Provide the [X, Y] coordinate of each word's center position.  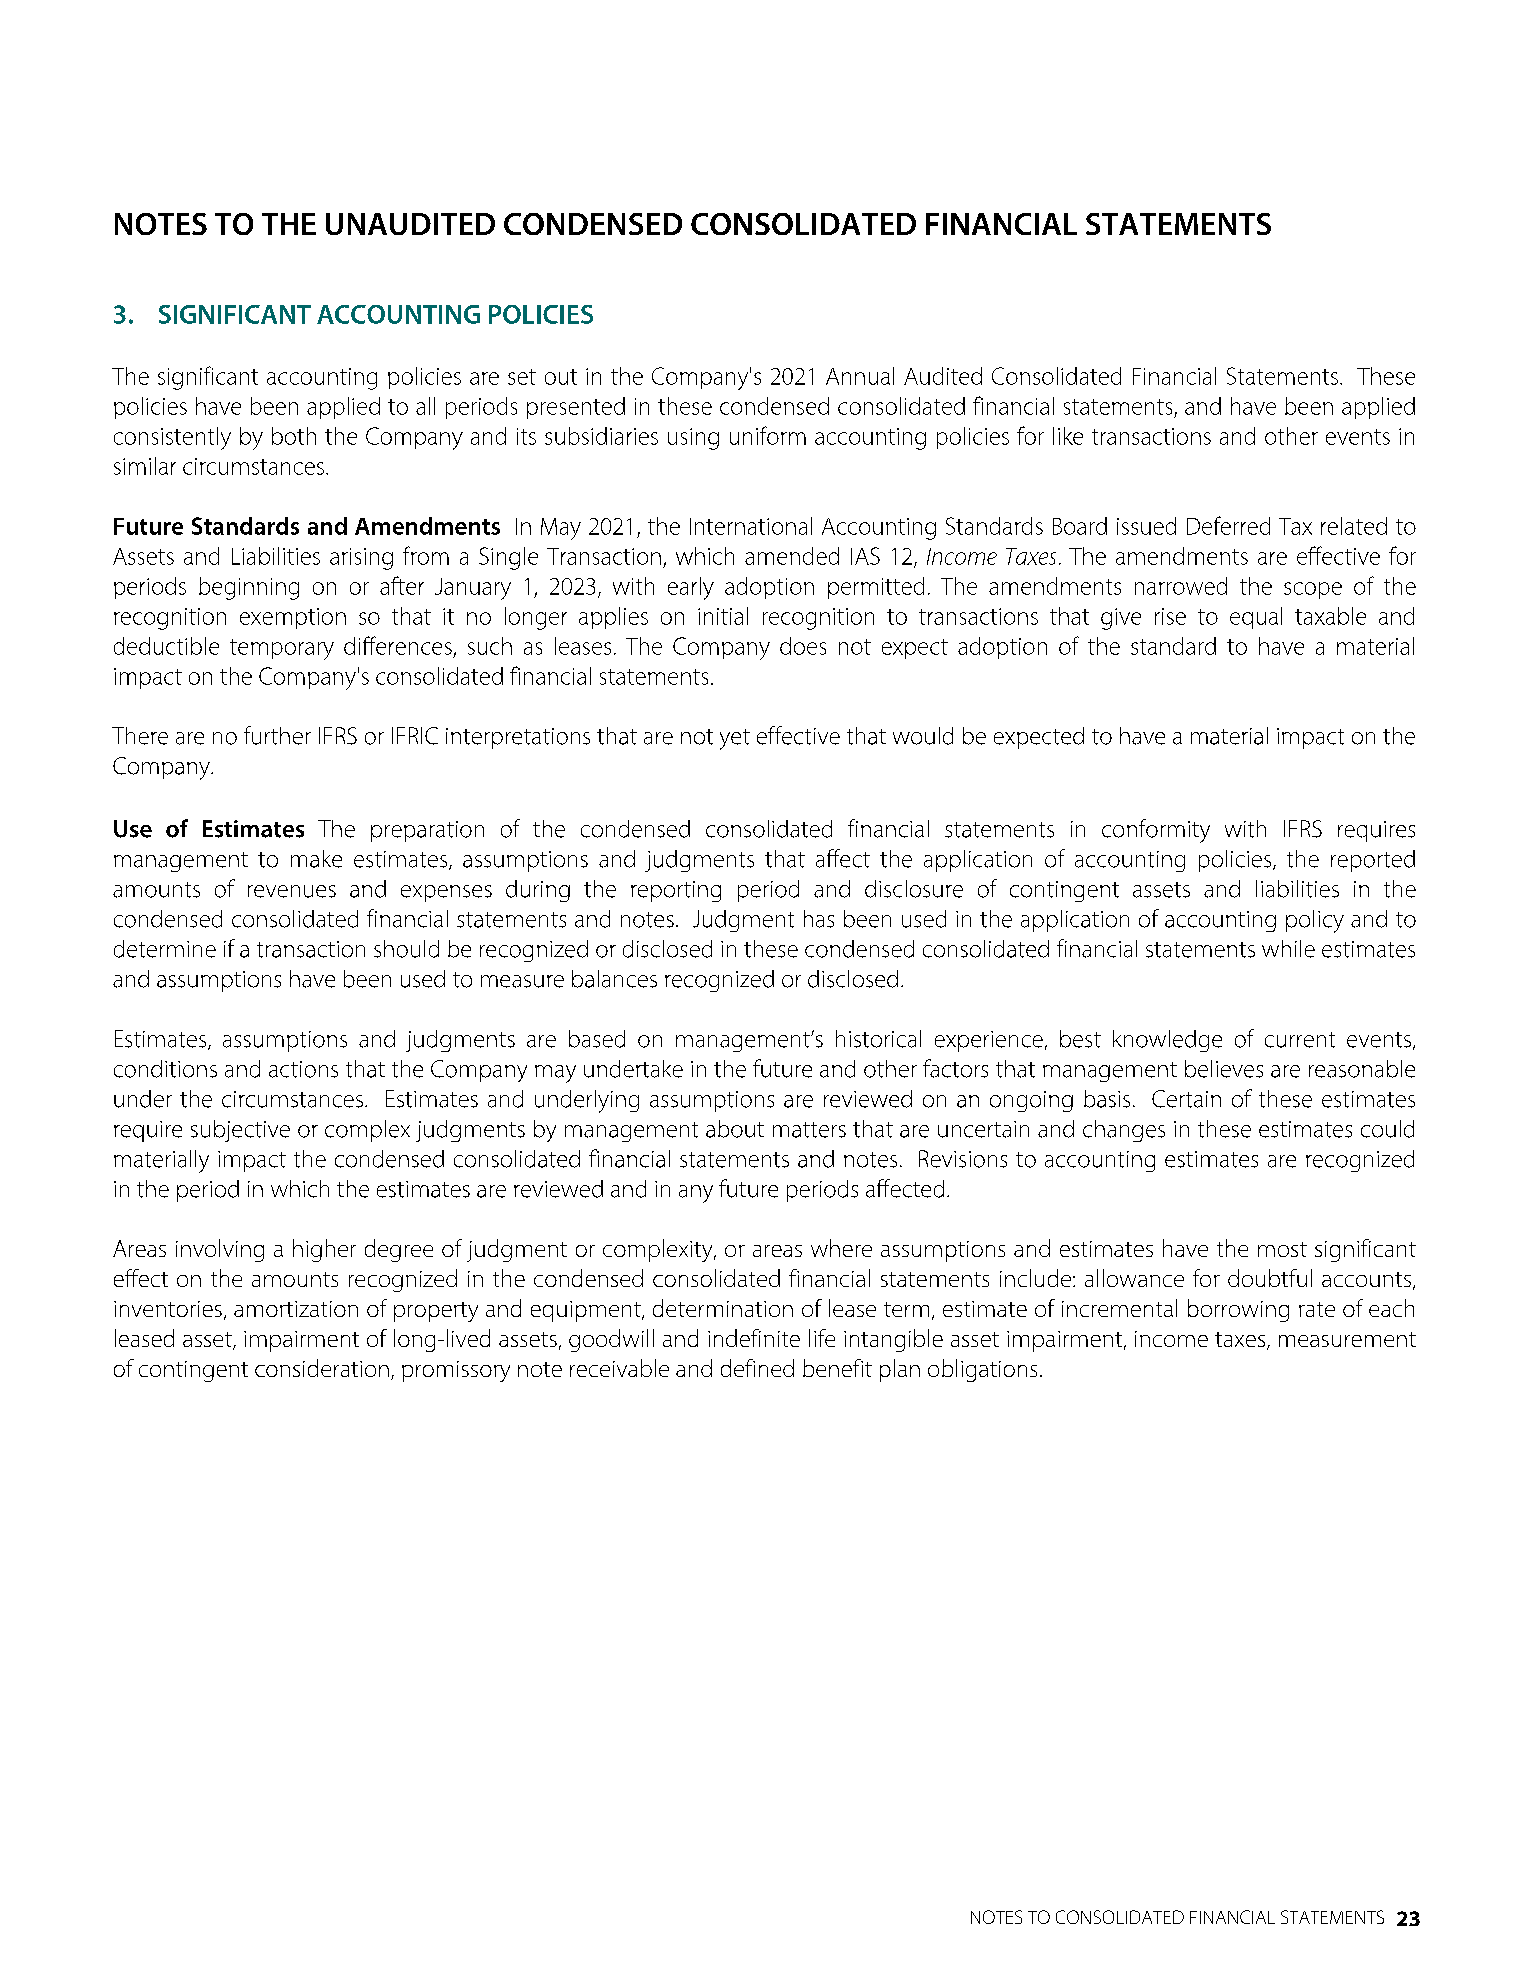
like [1068, 436]
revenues [292, 891]
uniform [768, 435]
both [294, 436]
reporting [676, 891]
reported [1373, 861]
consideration [322, 1368]
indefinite [754, 1338]
